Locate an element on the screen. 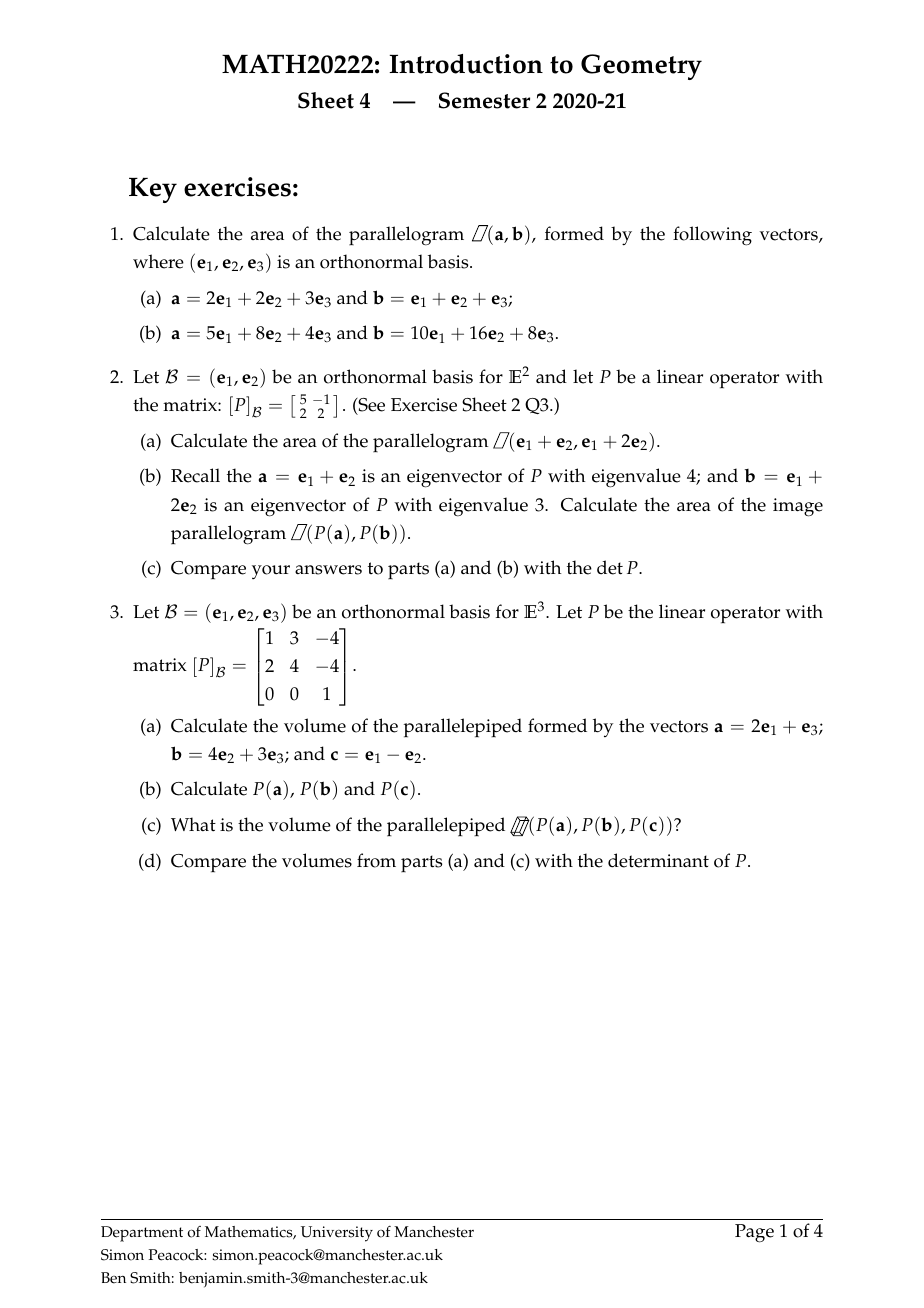 The height and width of the screenshot is (1308, 924). Recall is located at coordinates (195, 475).
